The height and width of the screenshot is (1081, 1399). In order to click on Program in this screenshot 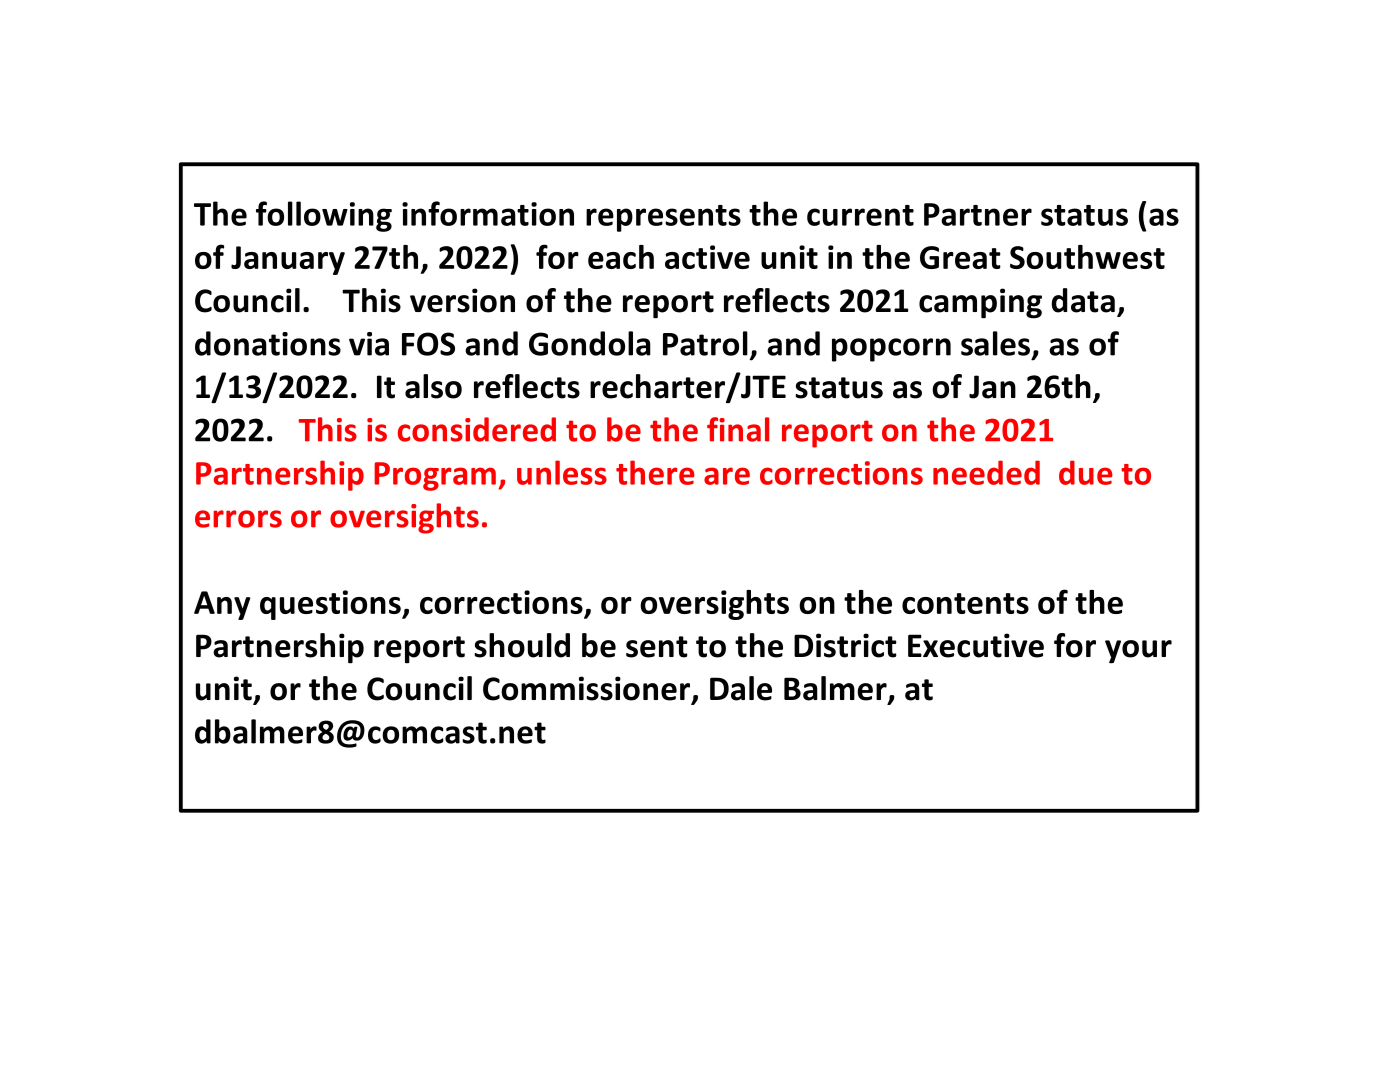, I will do `click(435, 476)`.
